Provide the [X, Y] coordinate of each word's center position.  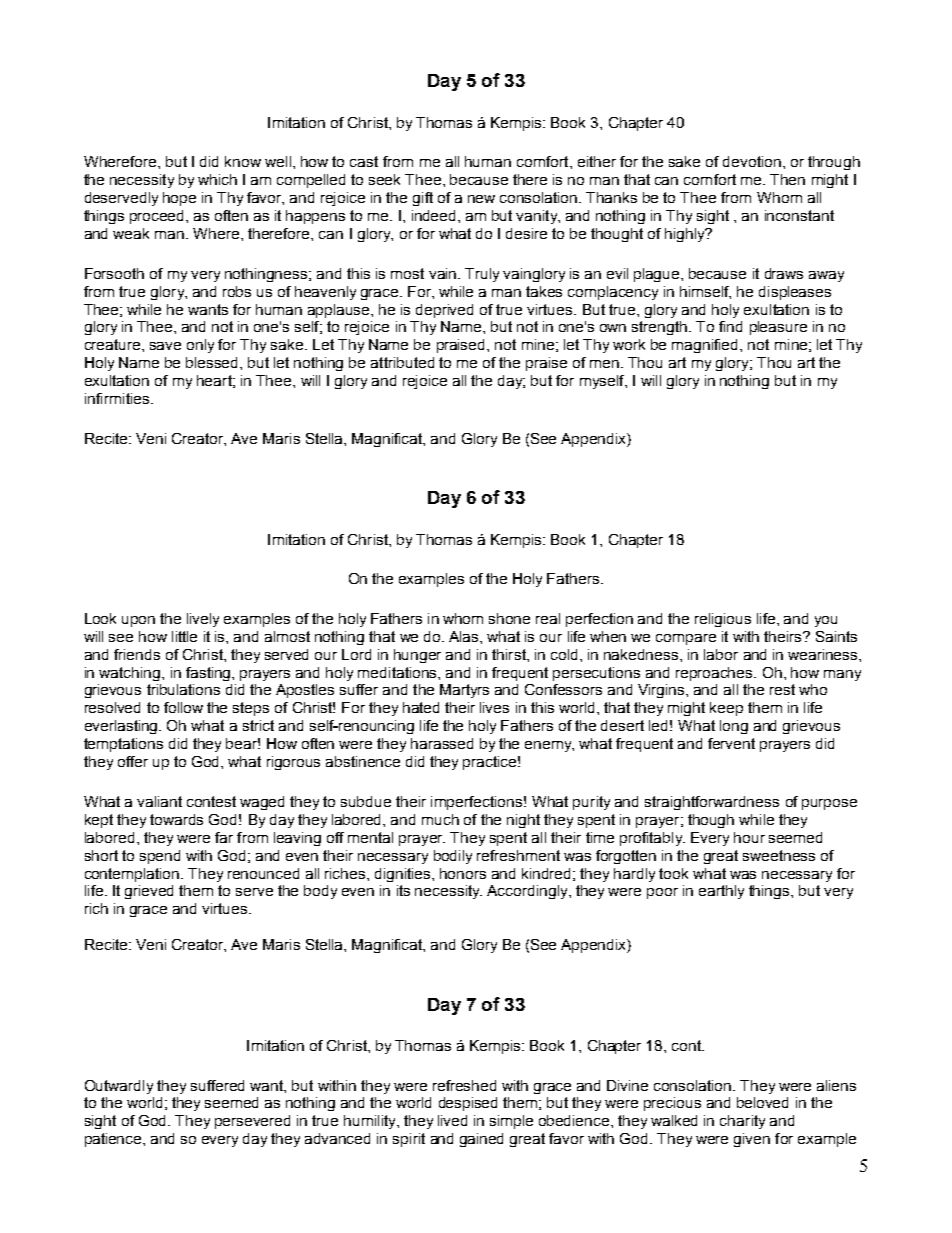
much [440, 819]
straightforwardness [712, 803]
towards [176, 819]
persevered [252, 1122]
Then [787, 179]
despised [468, 1104]
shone [509, 618]
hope [179, 199]
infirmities [118, 398]
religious [723, 620]
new [481, 199]
